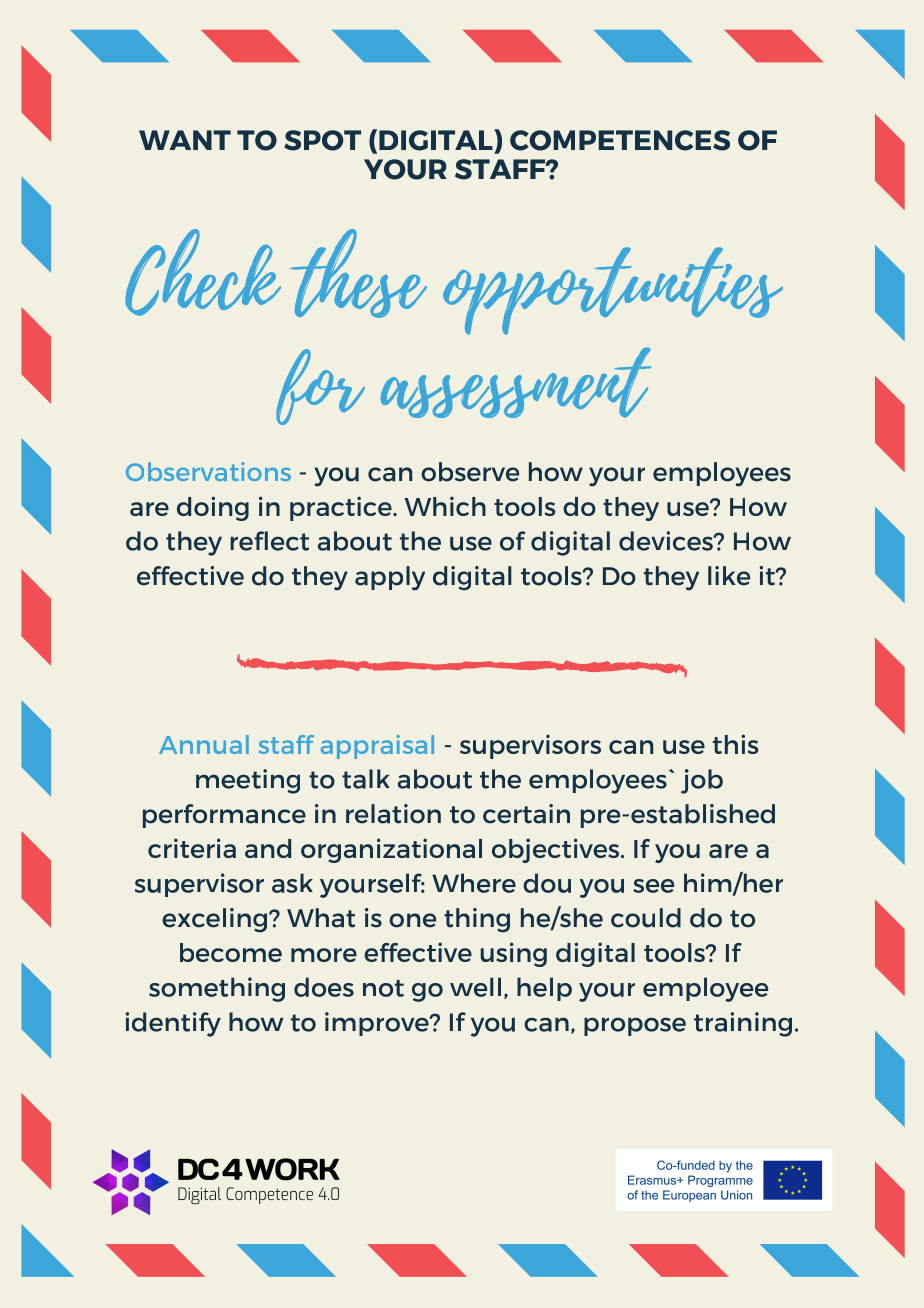  I want to click on COMPETENCES, so click(620, 140).
